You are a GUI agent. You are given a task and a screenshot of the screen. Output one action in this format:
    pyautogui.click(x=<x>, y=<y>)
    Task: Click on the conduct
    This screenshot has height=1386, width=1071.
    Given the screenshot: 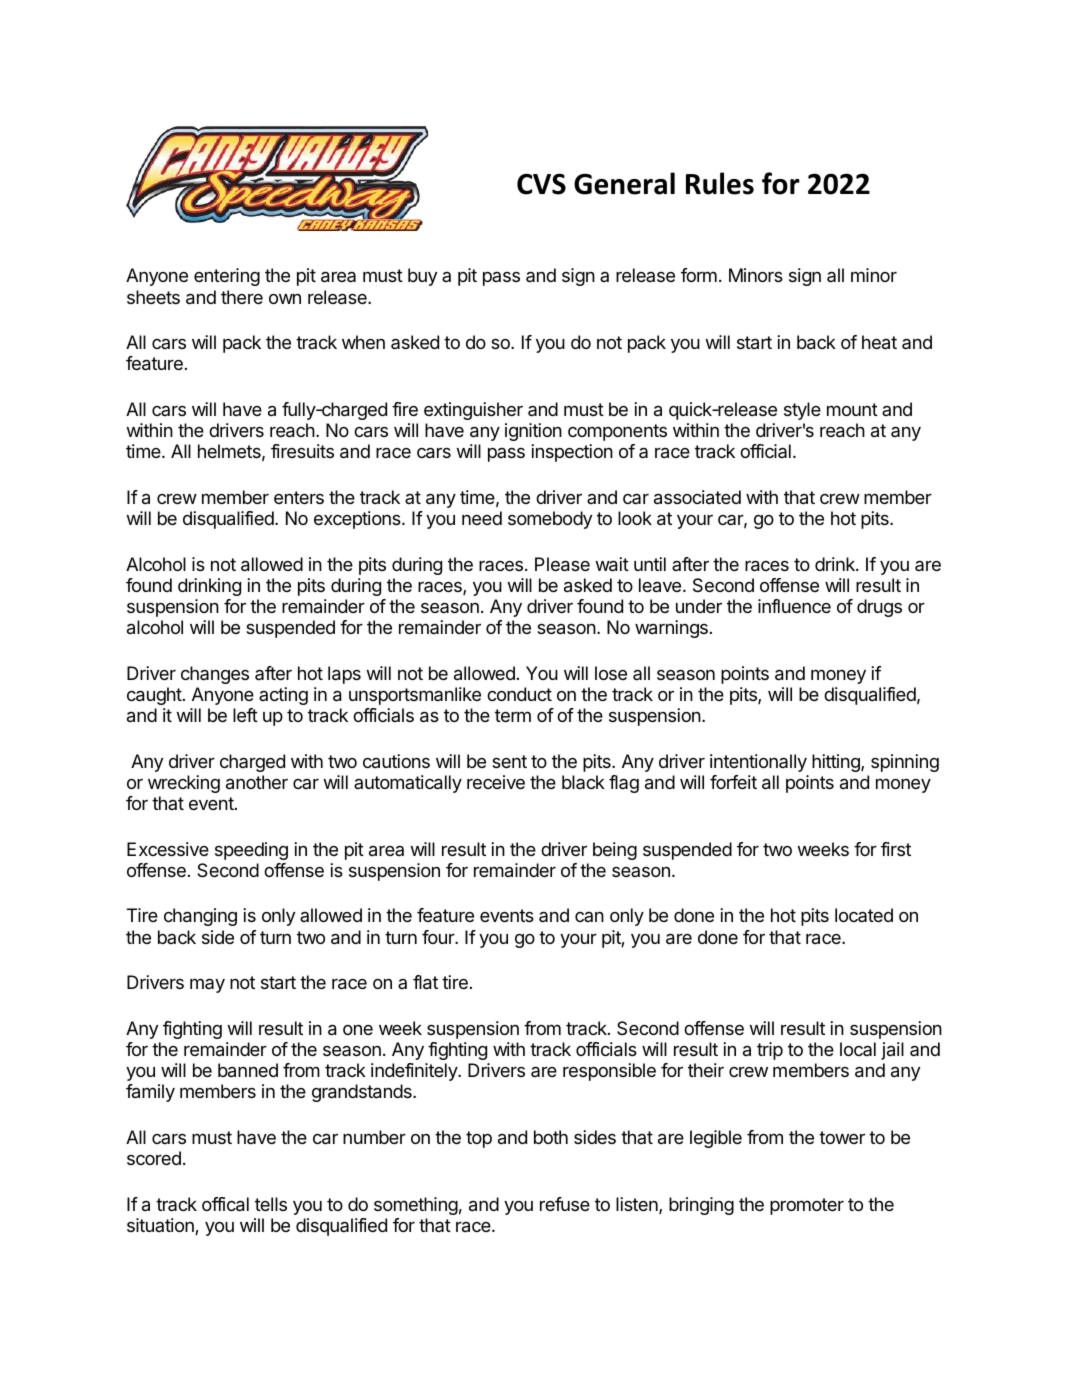 What is the action you would take?
    pyautogui.click(x=519, y=694)
